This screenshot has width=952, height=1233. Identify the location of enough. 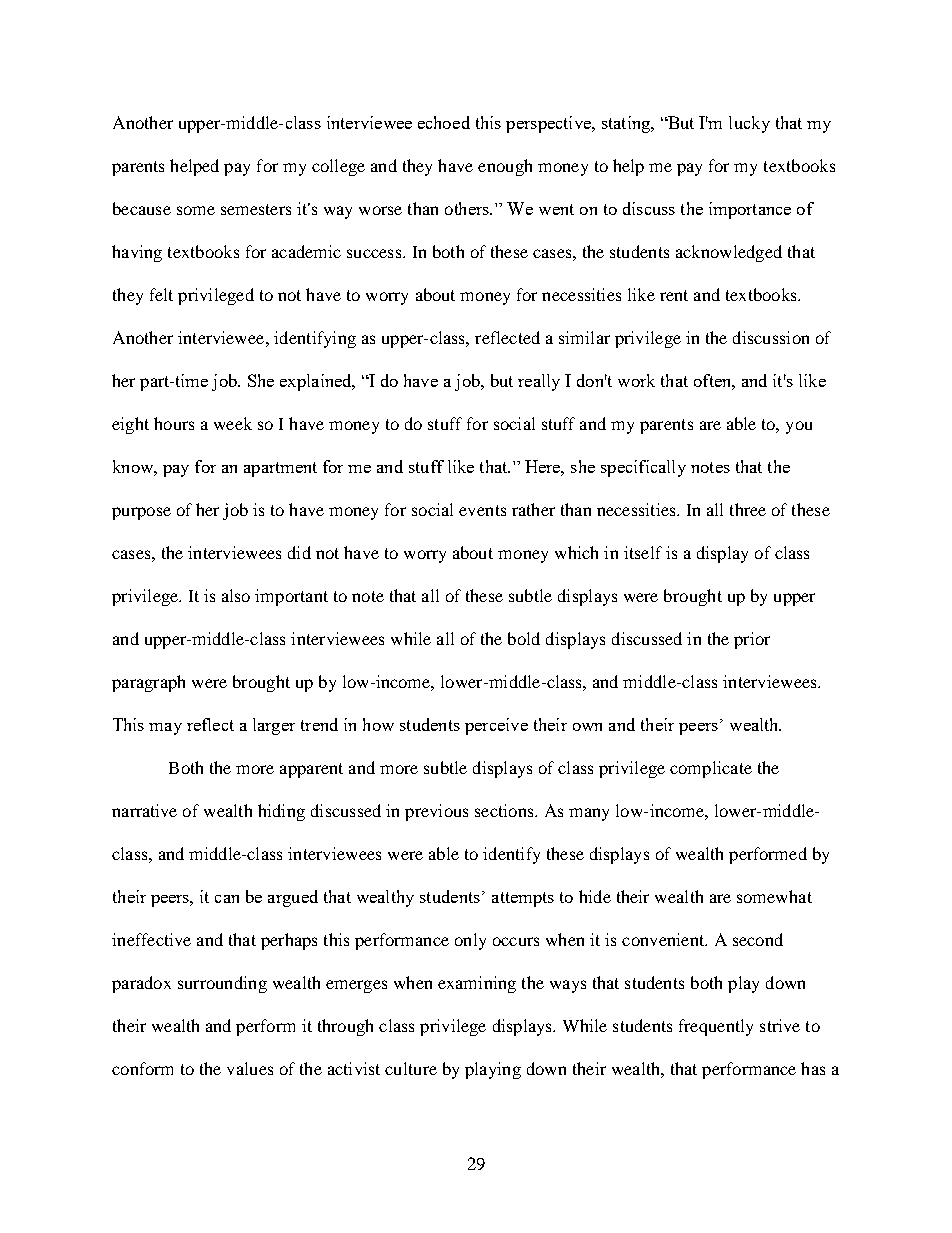
(505, 167).
